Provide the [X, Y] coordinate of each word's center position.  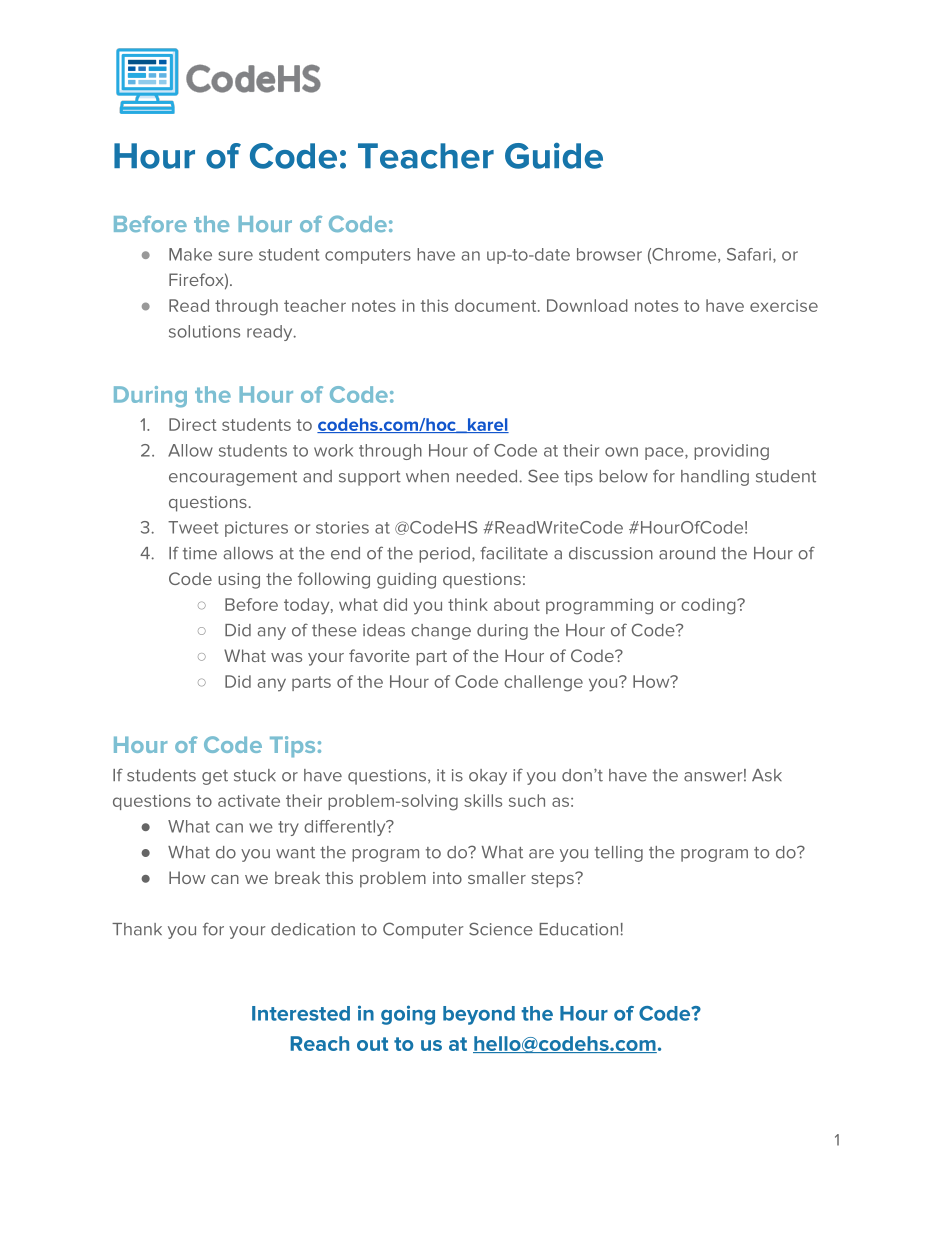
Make [190, 254]
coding [709, 606]
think [468, 604]
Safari [750, 255]
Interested [301, 1013]
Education [579, 929]
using [239, 581]
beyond [479, 1015]
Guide [554, 155]
